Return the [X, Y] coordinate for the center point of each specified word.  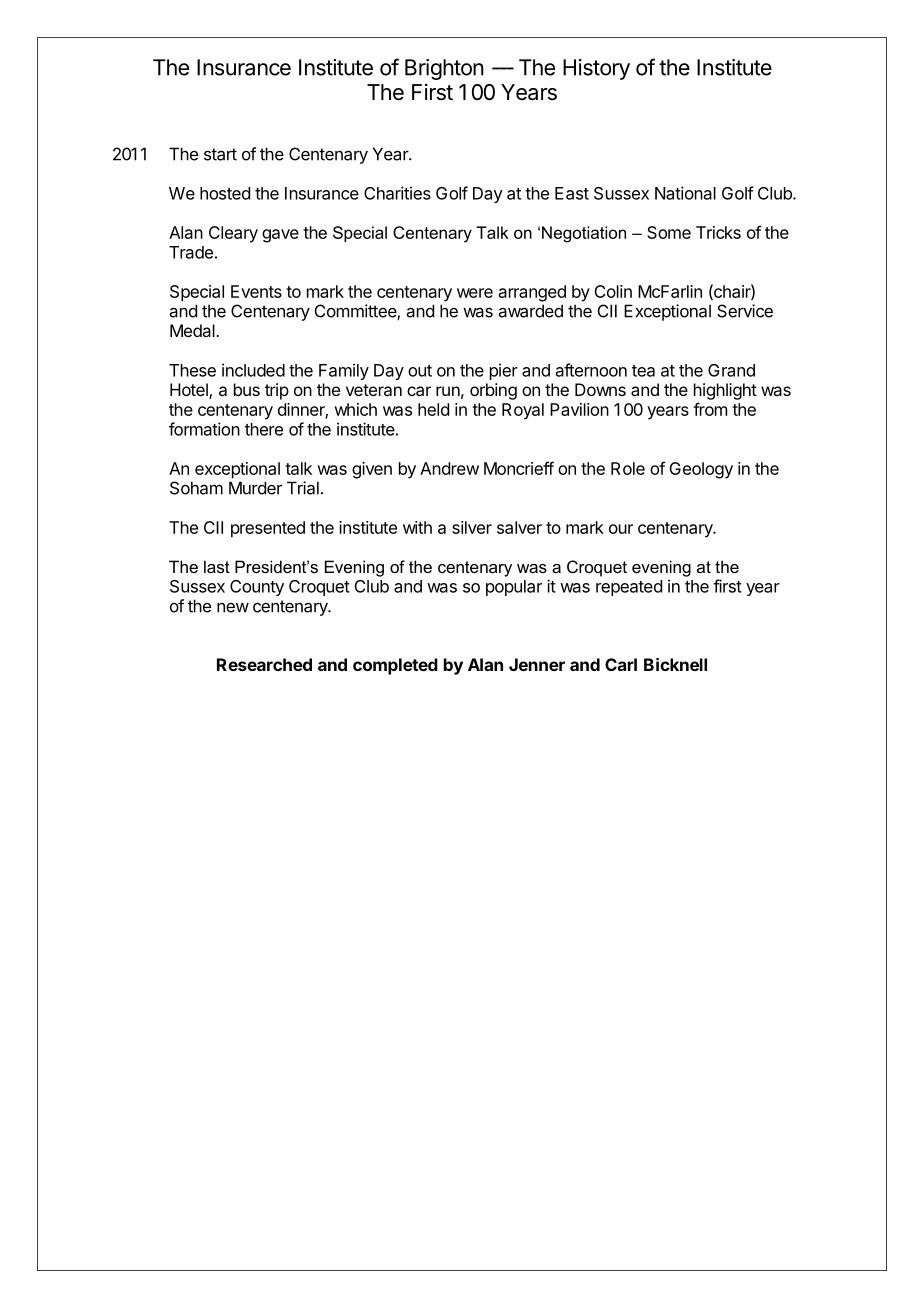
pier [504, 371]
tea [643, 371]
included [253, 370]
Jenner [537, 664]
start [220, 154]
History [596, 69]
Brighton [444, 69]
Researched [264, 664]
